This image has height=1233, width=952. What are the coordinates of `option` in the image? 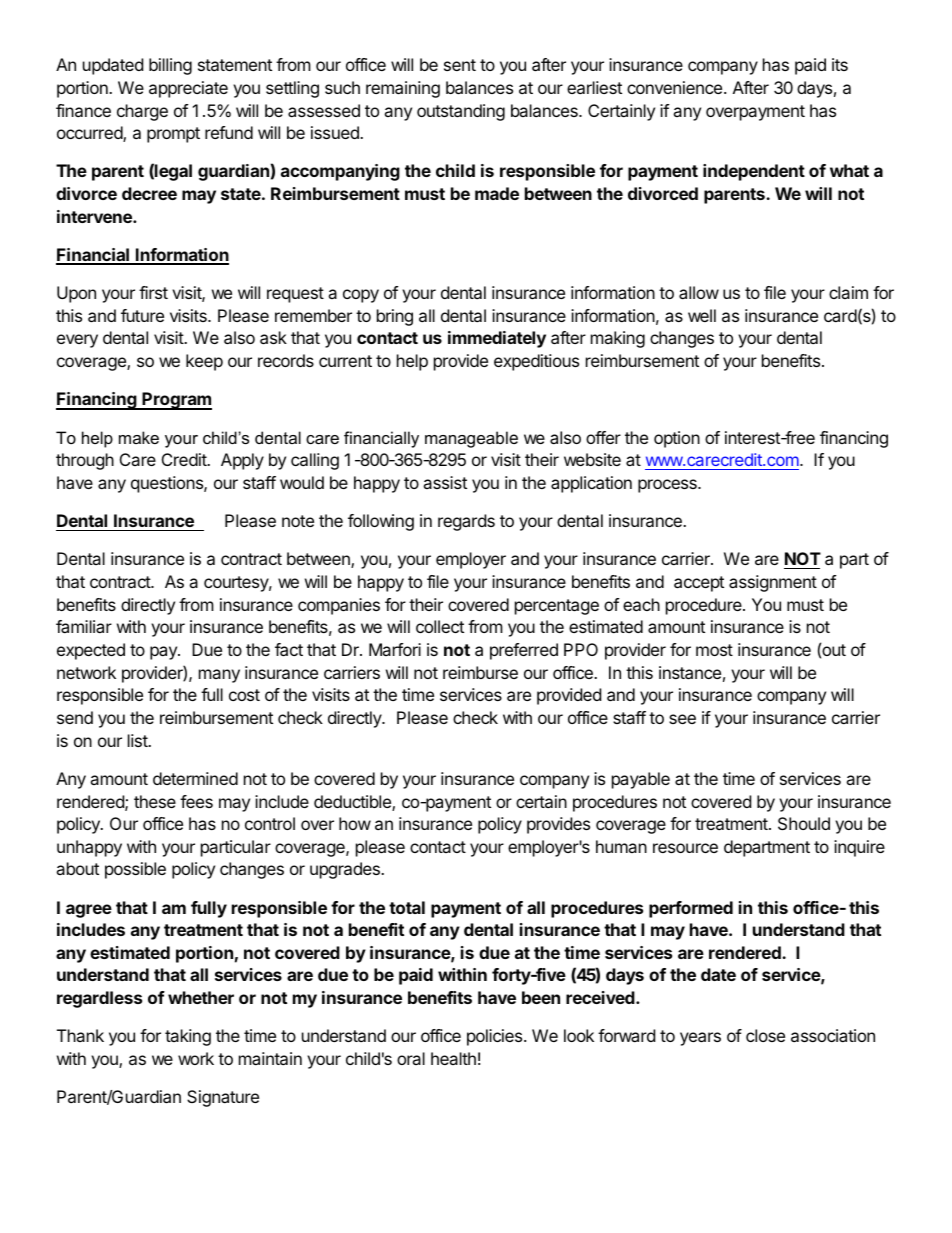 It's located at (677, 439).
